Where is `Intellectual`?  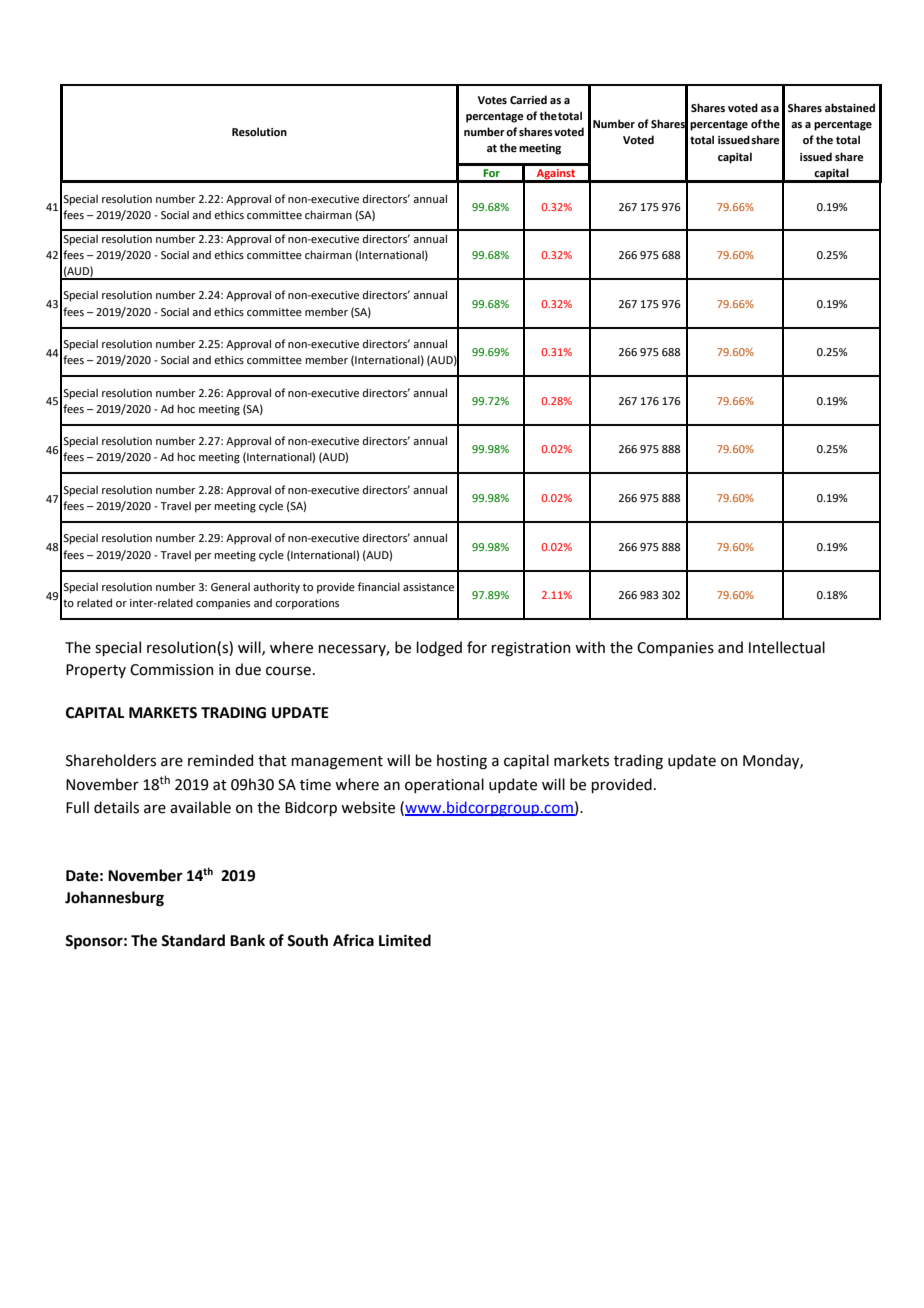
Intellectual is located at coordinates (787, 647).
